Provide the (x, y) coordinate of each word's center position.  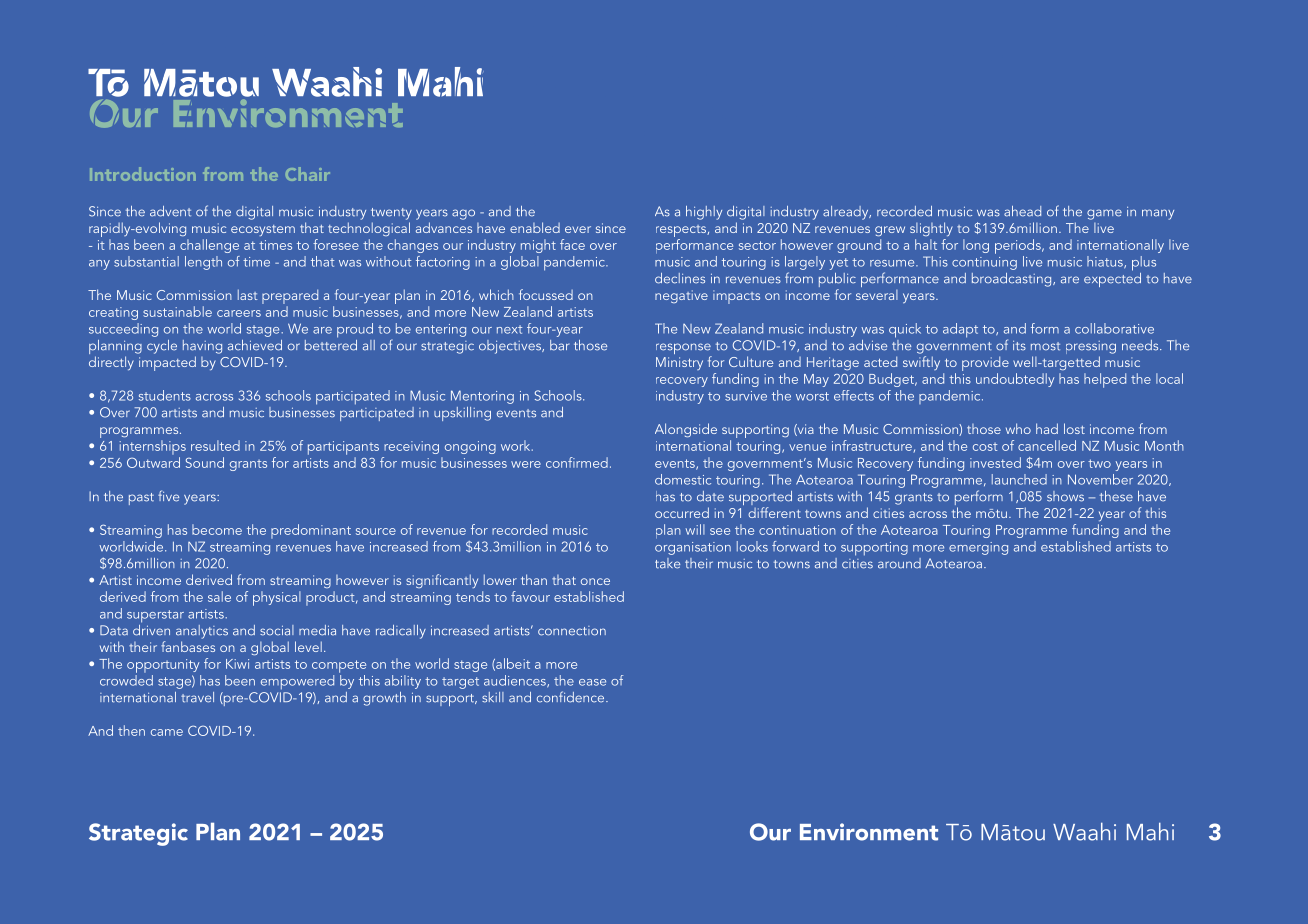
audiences (516, 681)
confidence (572, 697)
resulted (215, 445)
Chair (308, 174)
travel (197, 697)
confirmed (577, 462)
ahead (1022, 211)
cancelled (1047, 445)
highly (704, 213)
